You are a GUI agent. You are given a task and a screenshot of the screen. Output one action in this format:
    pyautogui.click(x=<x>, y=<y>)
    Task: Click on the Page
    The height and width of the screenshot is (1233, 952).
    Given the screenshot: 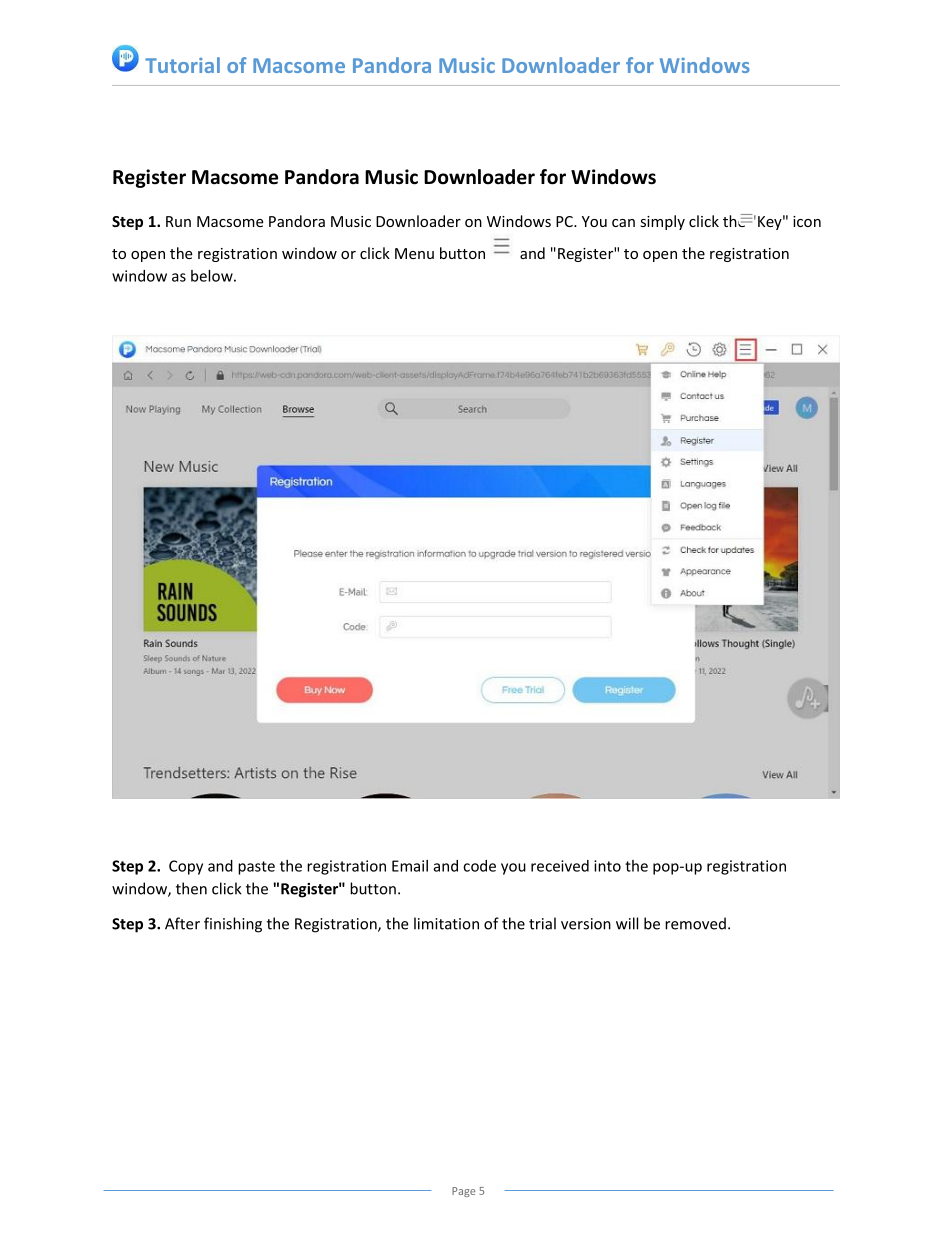 What is the action you would take?
    pyautogui.click(x=463, y=1192)
